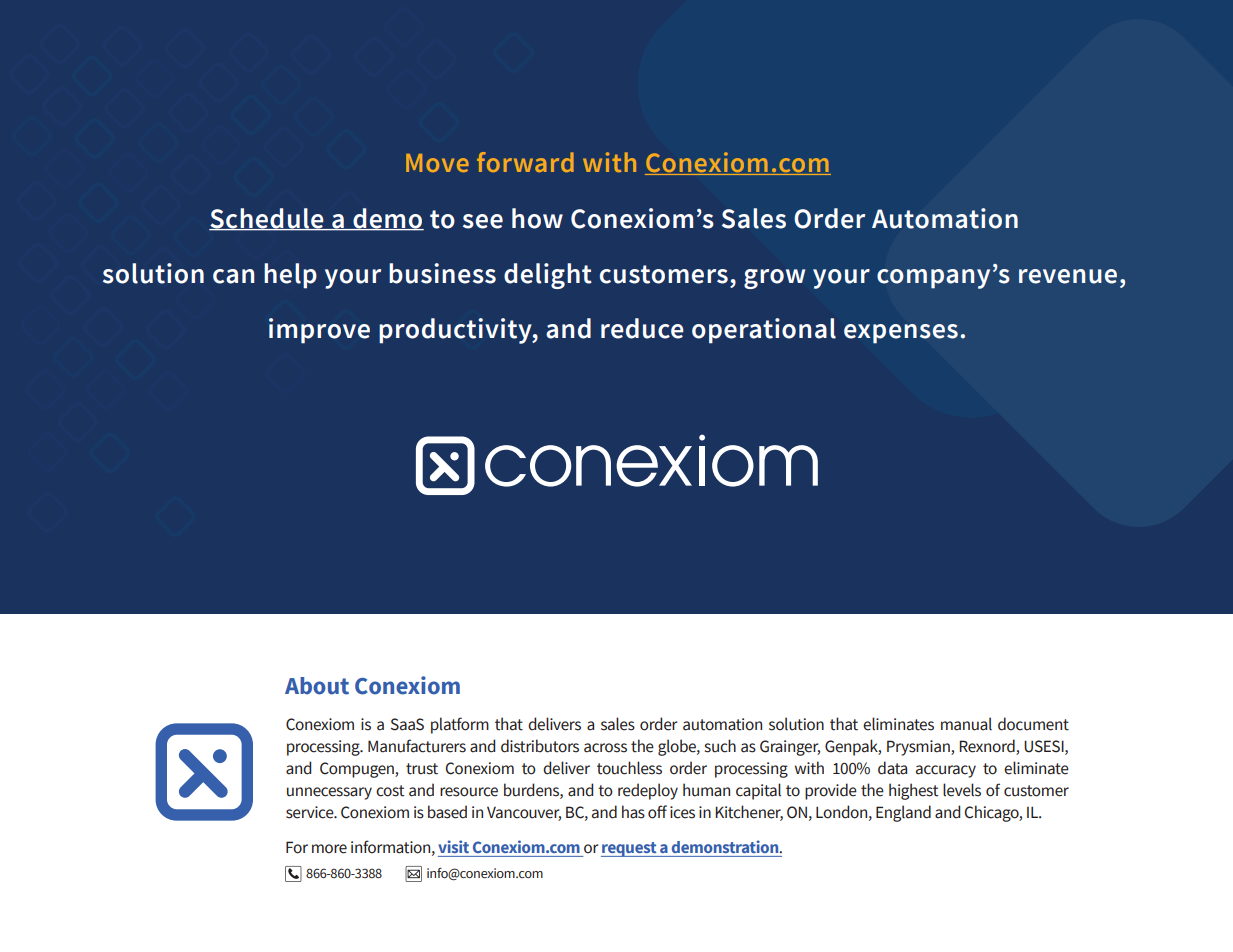  What do you see at coordinates (966, 724) in the page?
I see `manual` at bounding box center [966, 724].
